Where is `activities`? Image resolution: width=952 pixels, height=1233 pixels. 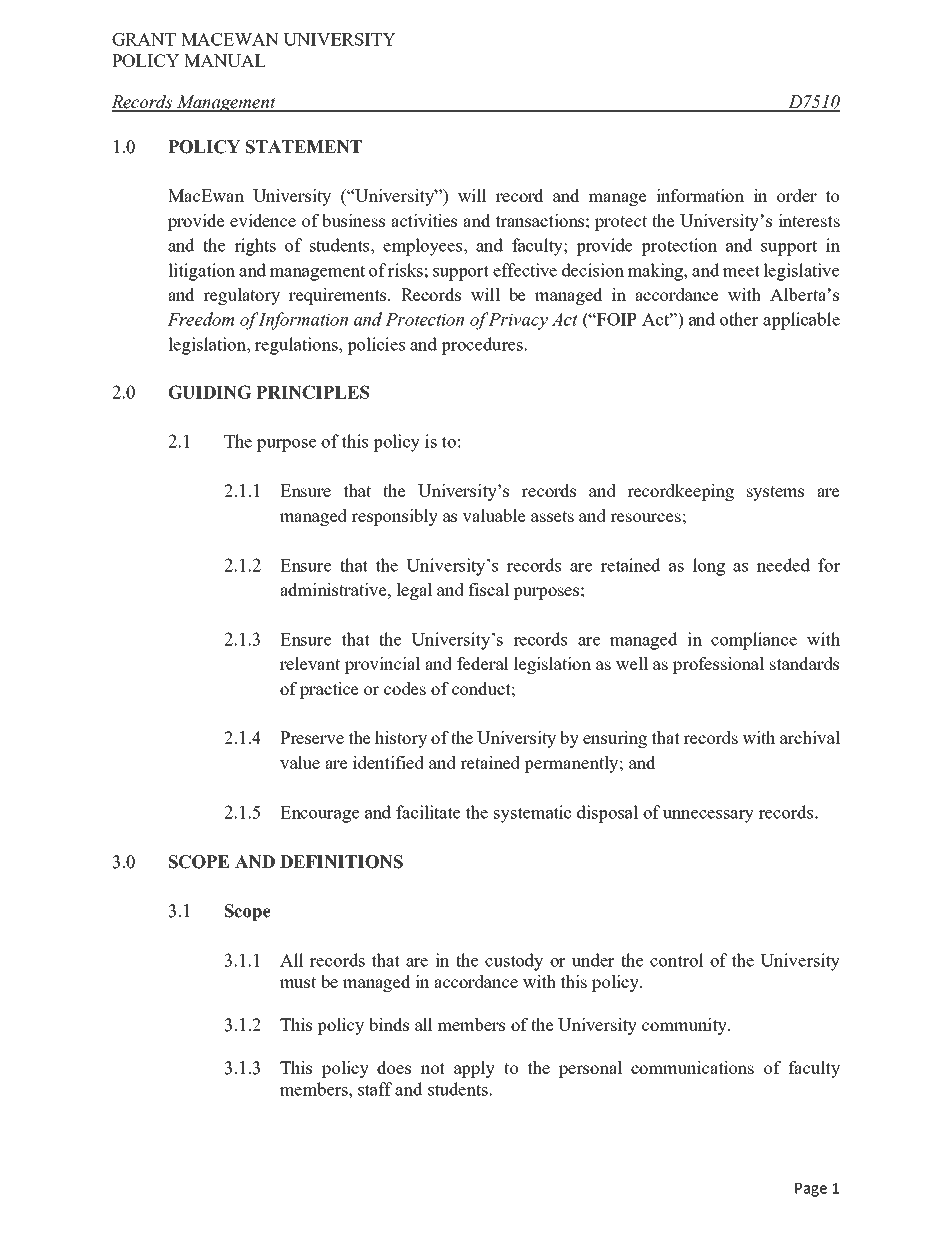
activities is located at coordinates (424, 220).
